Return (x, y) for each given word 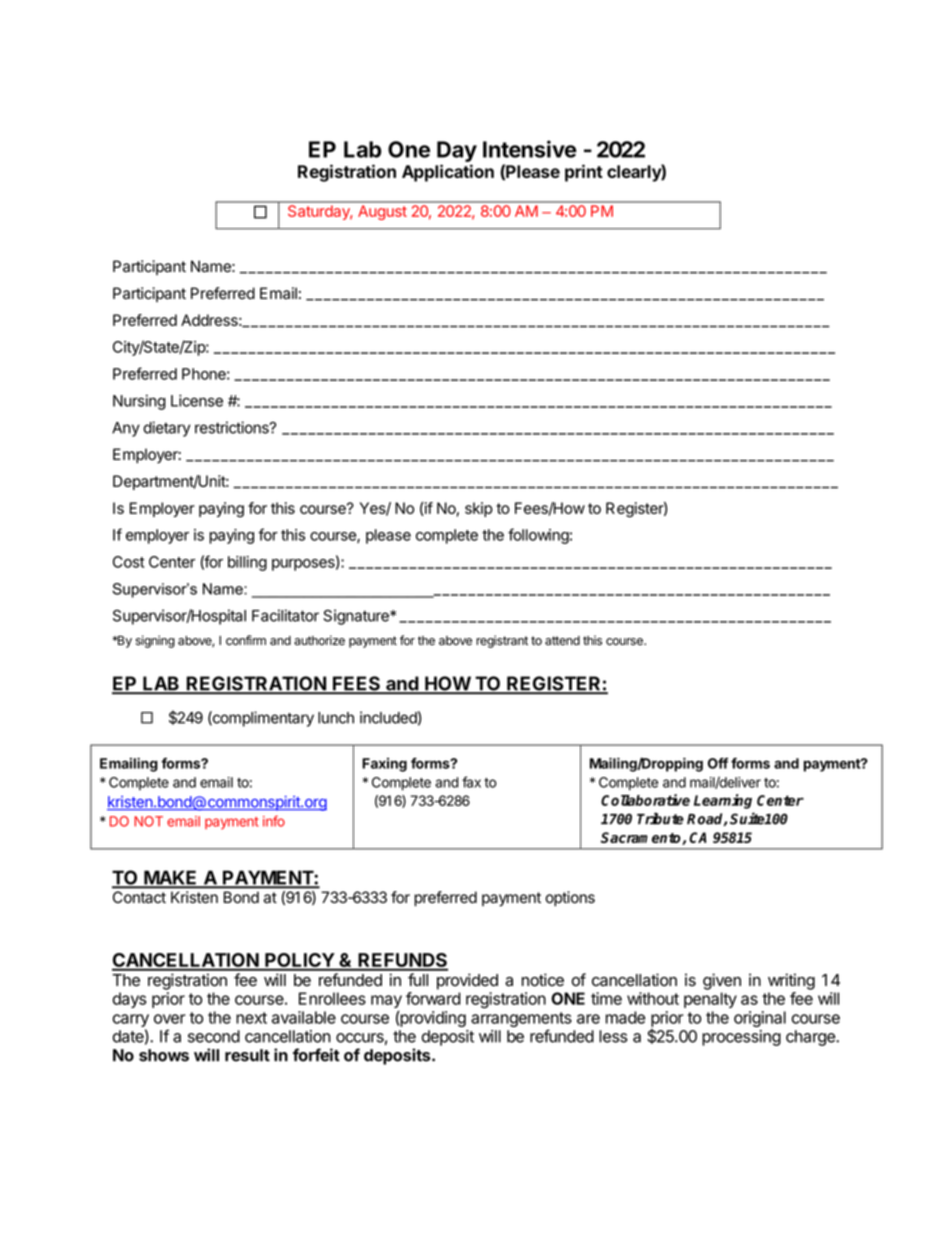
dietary (166, 429)
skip (479, 509)
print (584, 173)
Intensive (530, 149)
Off (718, 763)
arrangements (521, 1021)
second (214, 1036)
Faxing (384, 765)
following (538, 536)
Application (448, 173)
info (274, 821)
